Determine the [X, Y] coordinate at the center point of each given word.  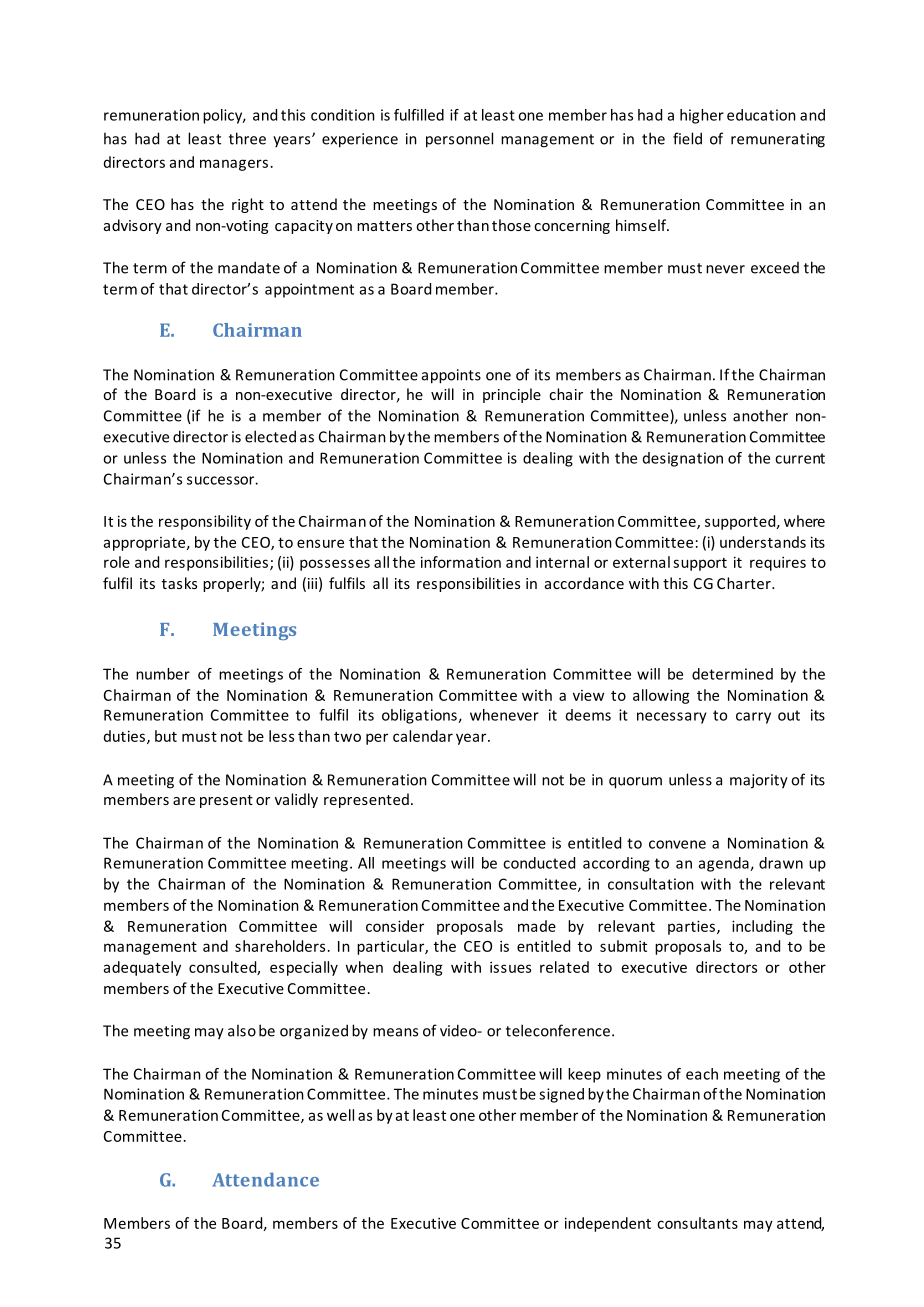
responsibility [205, 522]
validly [296, 800]
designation [683, 459]
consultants [697, 1223]
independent [608, 1224]
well [340, 1115]
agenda [725, 864]
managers [234, 165]
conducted [539, 863]
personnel [459, 140]
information [461, 562]
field [687, 138]
